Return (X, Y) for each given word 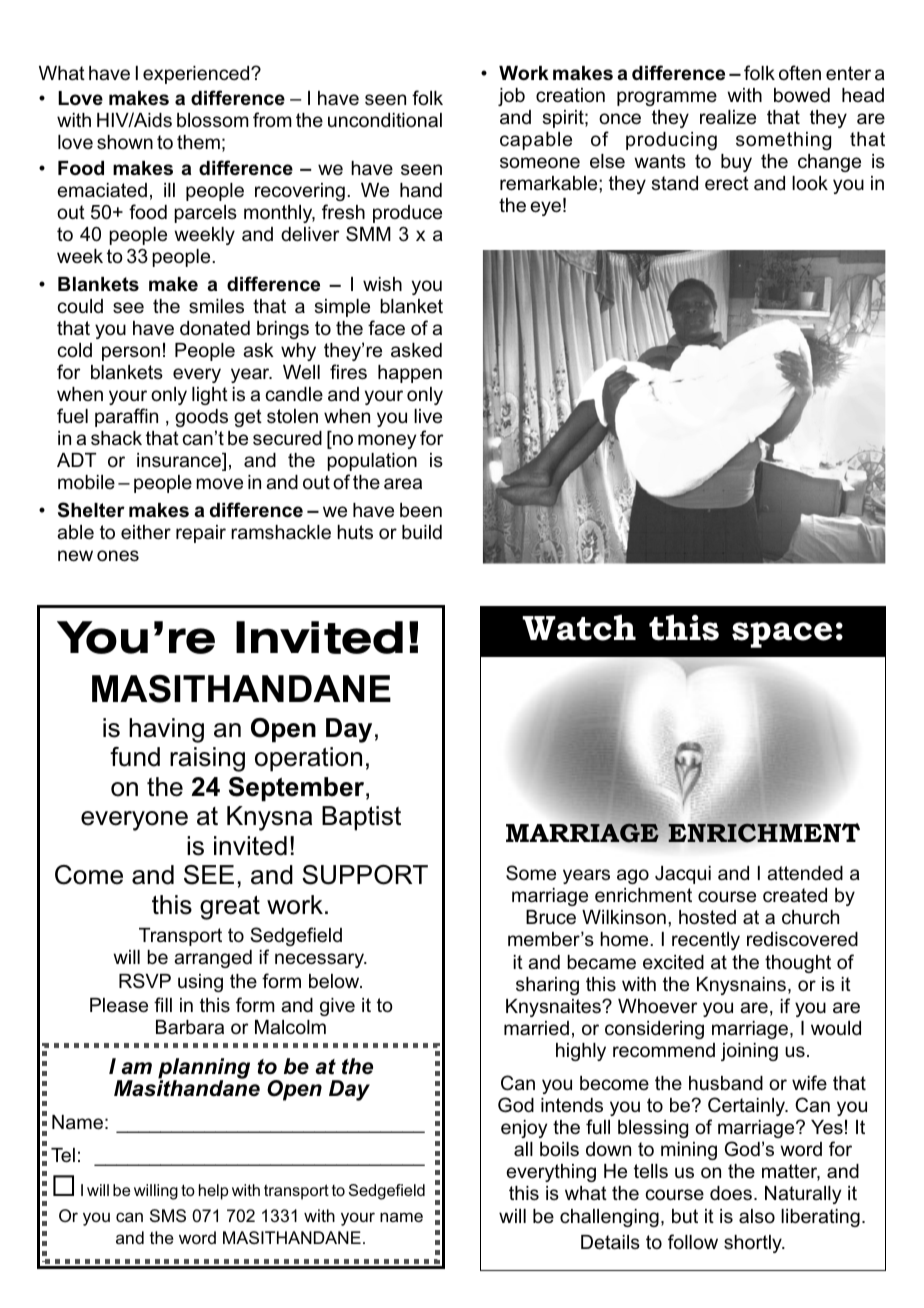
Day (349, 730)
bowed (802, 95)
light (210, 396)
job (511, 97)
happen (410, 374)
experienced (197, 75)
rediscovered (802, 939)
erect (727, 183)
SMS (168, 1215)
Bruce (551, 917)
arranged (213, 959)
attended (805, 873)
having (166, 730)
